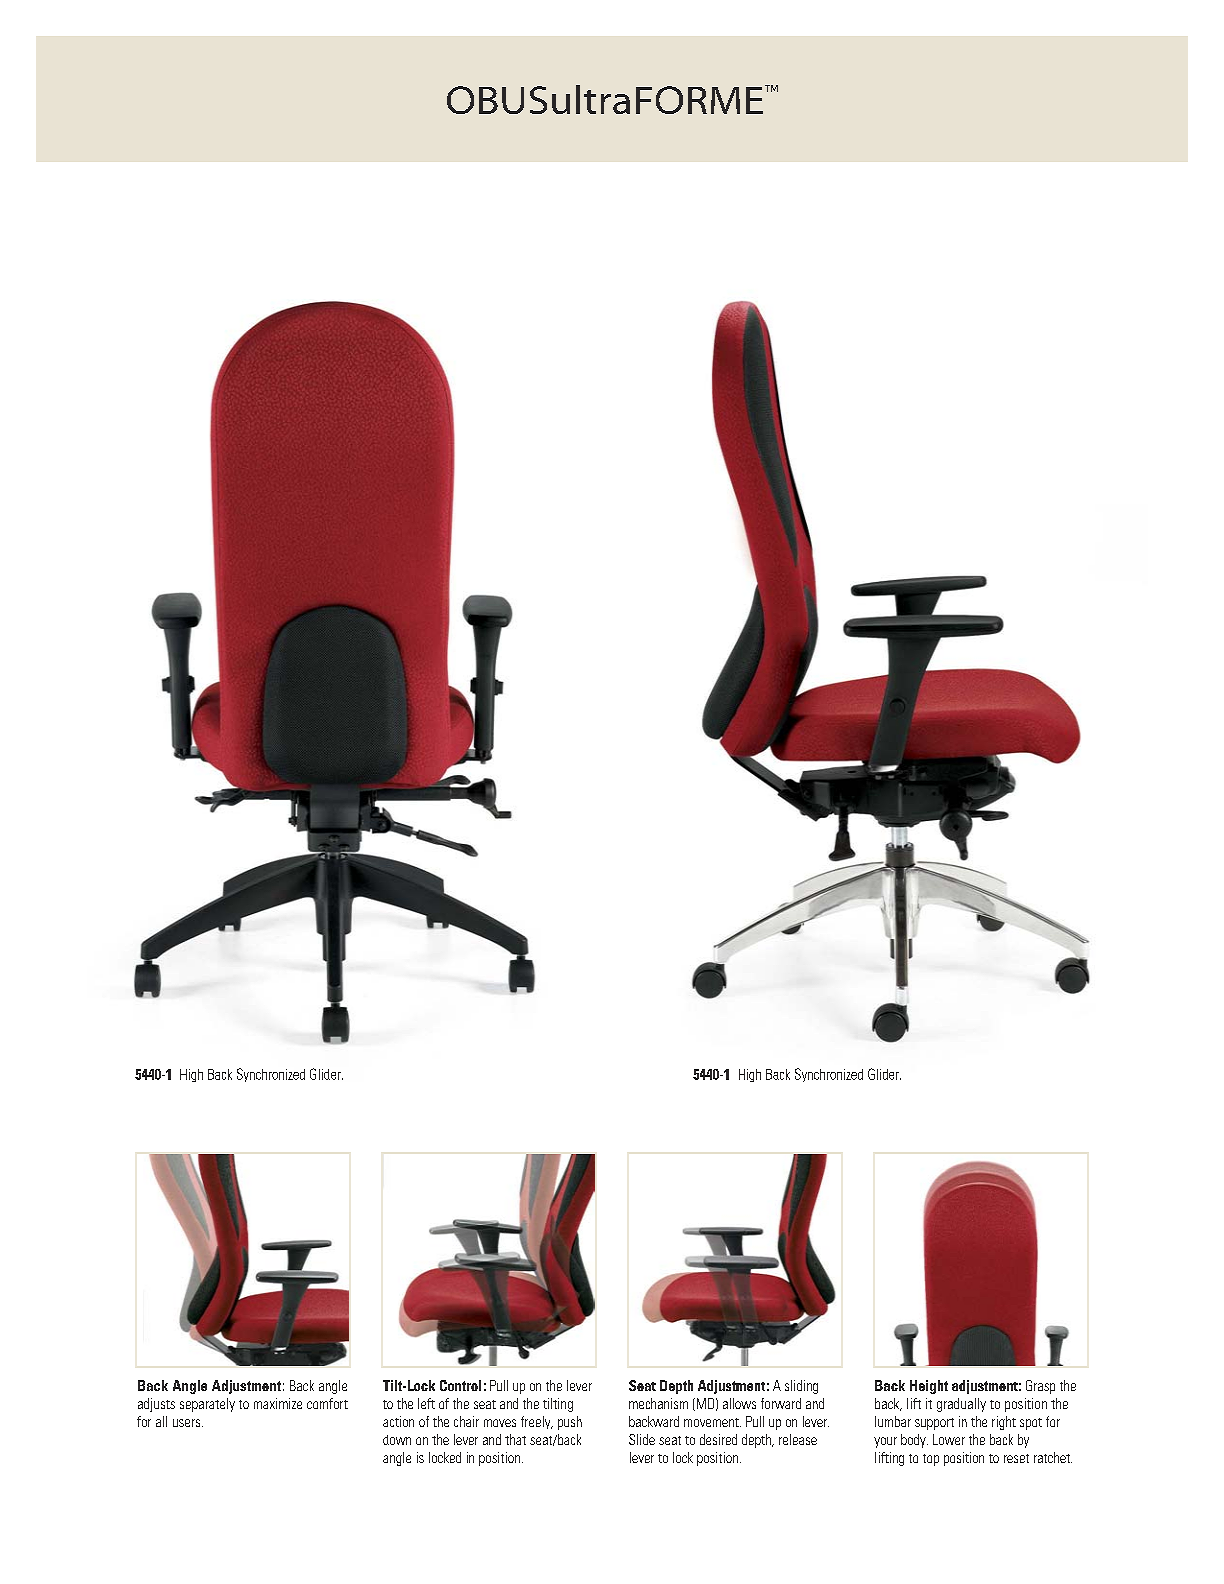  What do you see at coordinates (949, 1439) in the page?
I see `Lower` at bounding box center [949, 1439].
